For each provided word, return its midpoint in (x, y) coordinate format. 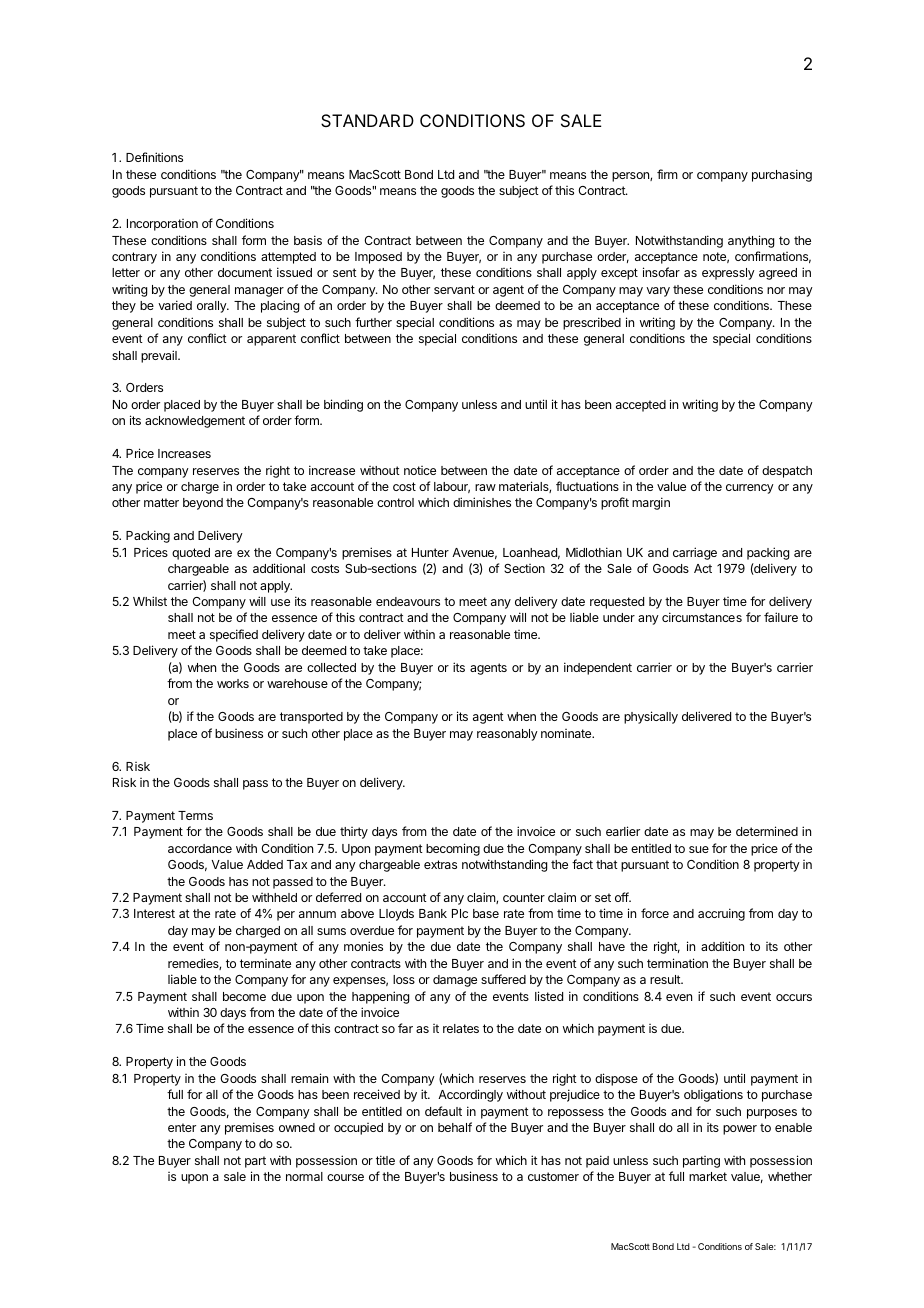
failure (781, 617)
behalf (455, 1127)
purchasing (782, 175)
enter (182, 1127)
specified (234, 635)
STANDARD (367, 120)
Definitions (154, 157)
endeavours (408, 601)
